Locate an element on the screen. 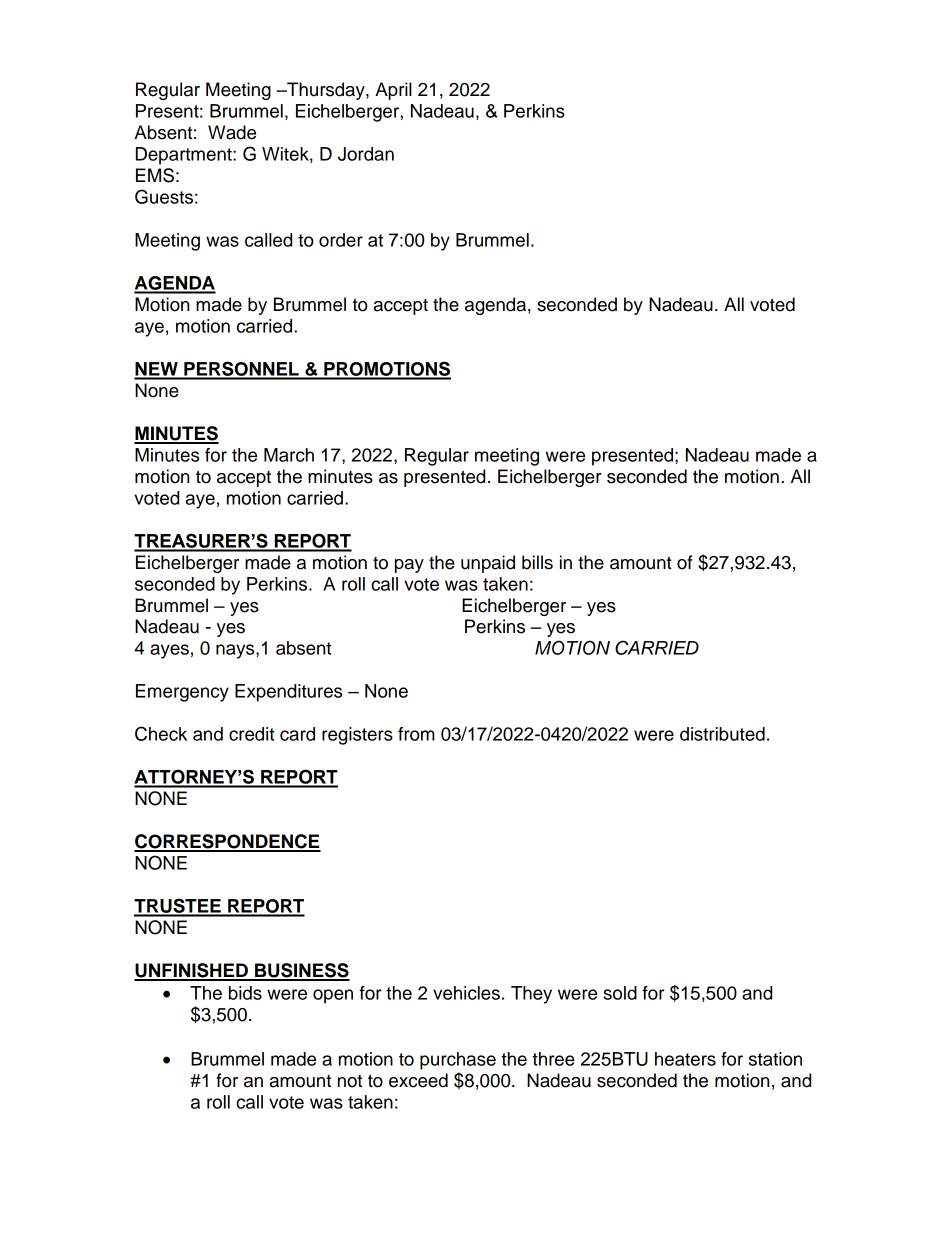 The height and width of the screenshot is (1233, 952). heaters is located at coordinates (685, 1059).
